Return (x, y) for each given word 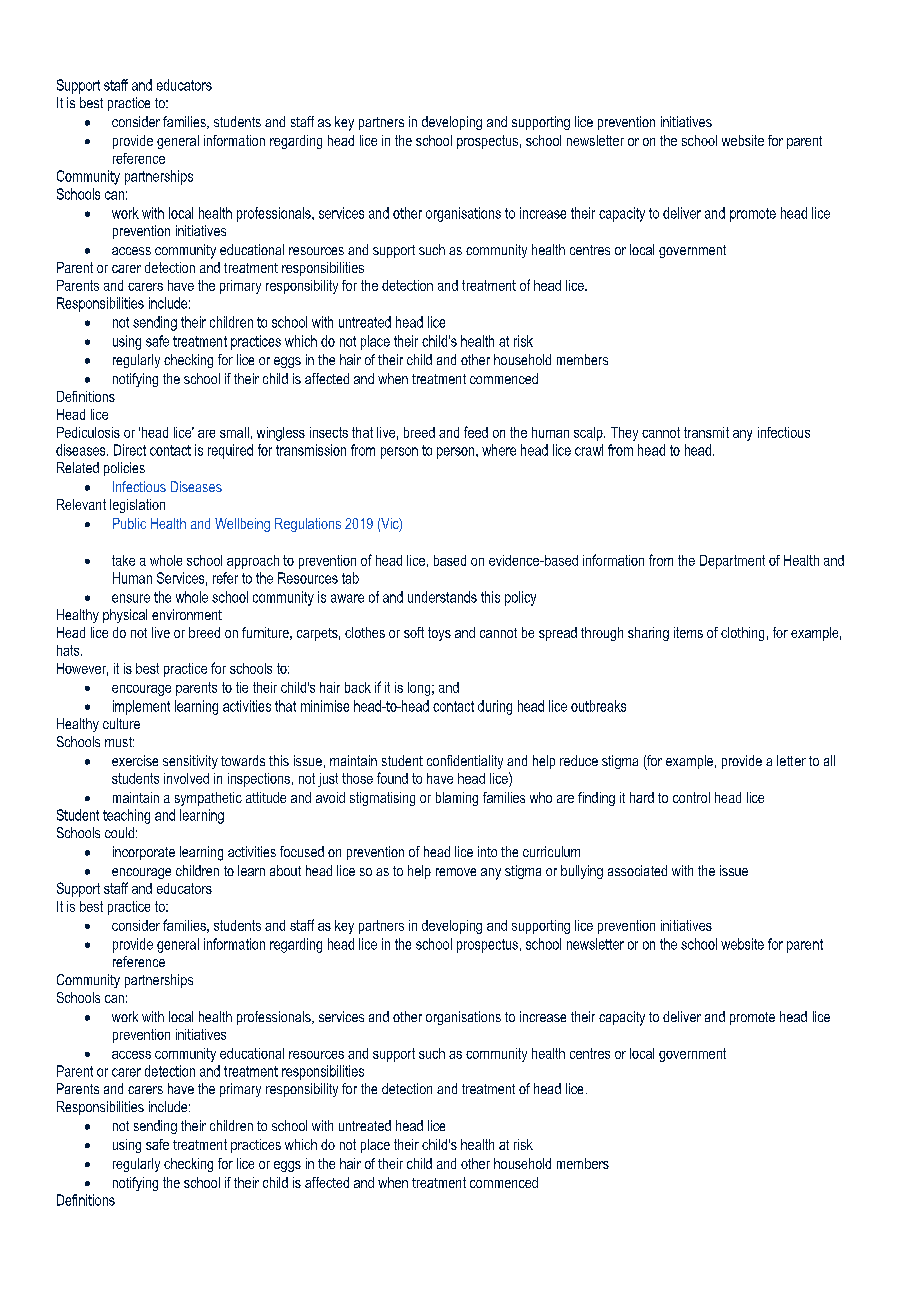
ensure (131, 598)
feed (476, 432)
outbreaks (598, 706)
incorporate (144, 853)
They (624, 434)
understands (442, 597)
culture (121, 723)
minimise (325, 706)
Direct (130, 450)
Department (732, 562)
